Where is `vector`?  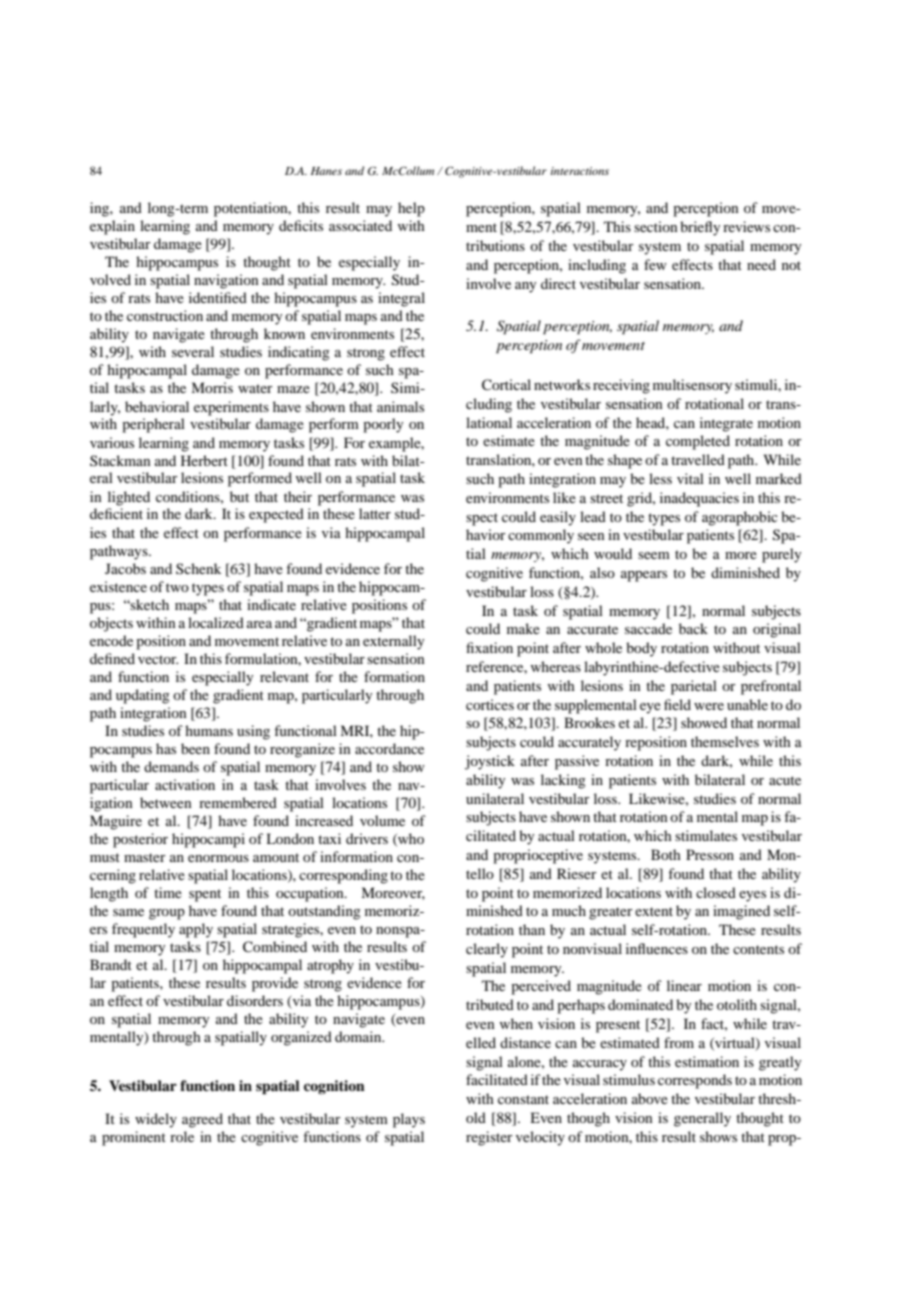 vector is located at coordinates (158, 659).
